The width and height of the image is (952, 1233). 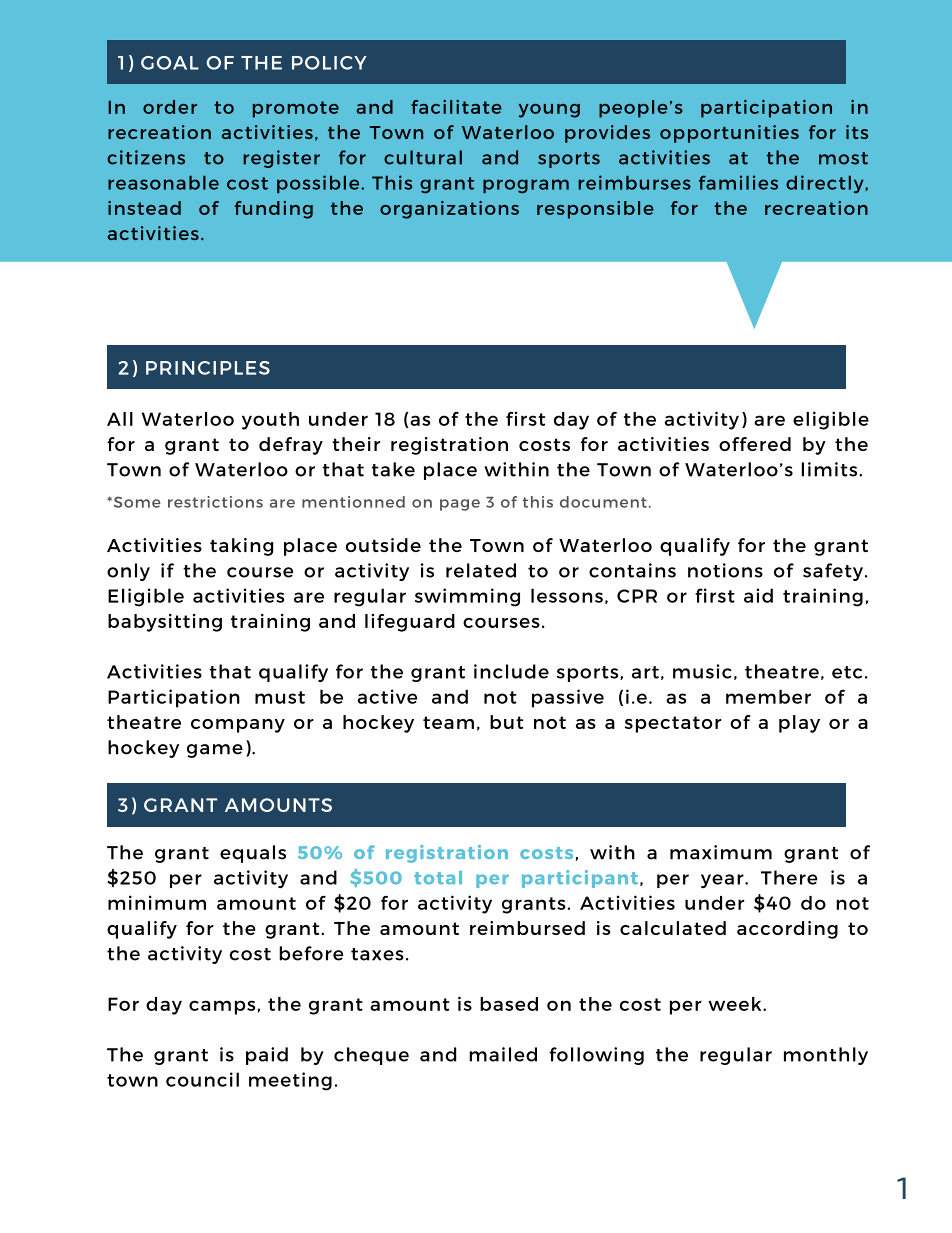 What do you see at coordinates (729, 134) in the image?
I see `opportunities` at bounding box center [729, 134].
